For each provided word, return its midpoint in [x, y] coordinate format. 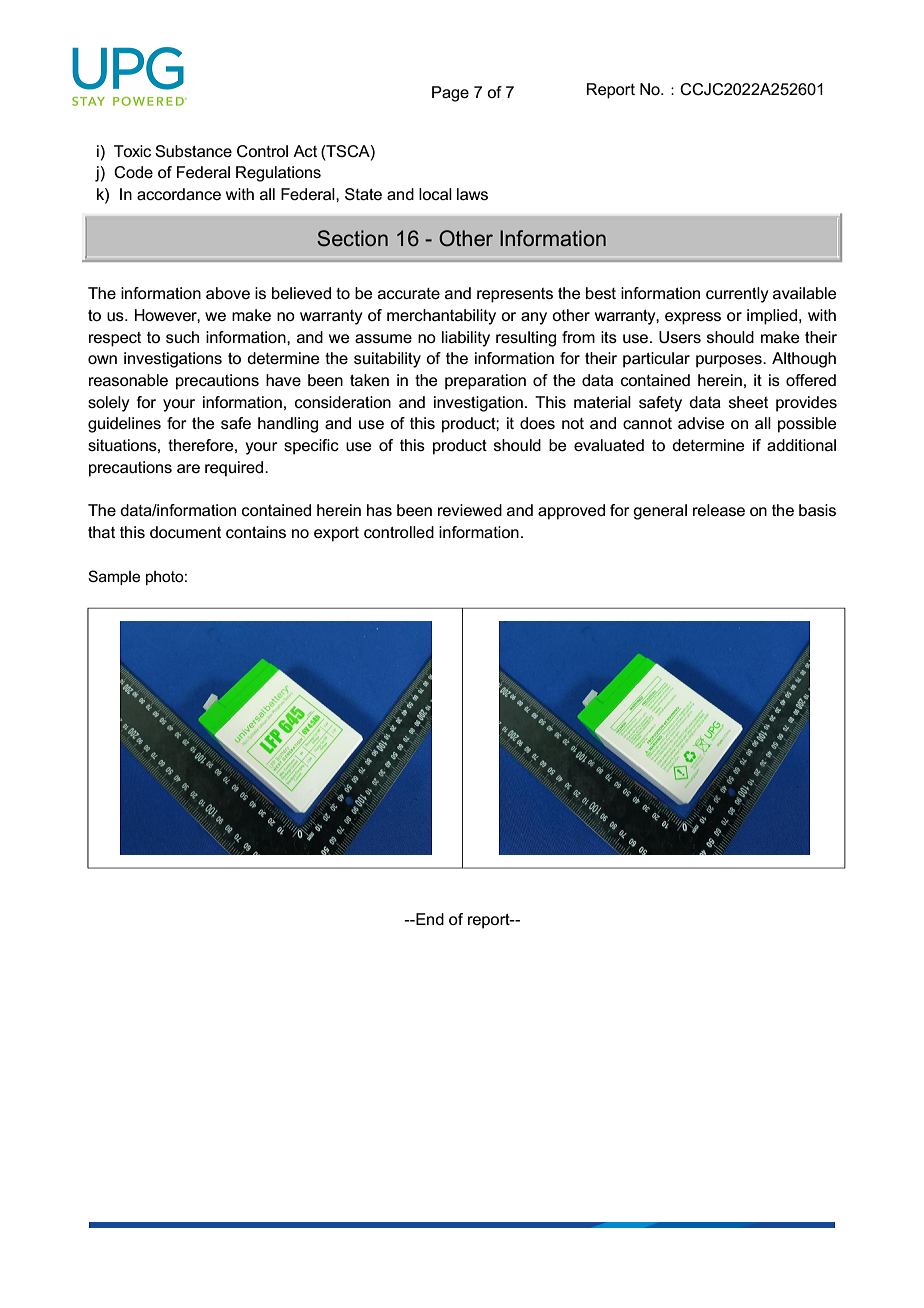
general [660, 512]
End [429, 919]
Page [450, 94]
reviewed [470, 510]
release [719, 510]
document [185, 532]
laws [472, 194]
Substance [193, 151]
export [336, 534]
